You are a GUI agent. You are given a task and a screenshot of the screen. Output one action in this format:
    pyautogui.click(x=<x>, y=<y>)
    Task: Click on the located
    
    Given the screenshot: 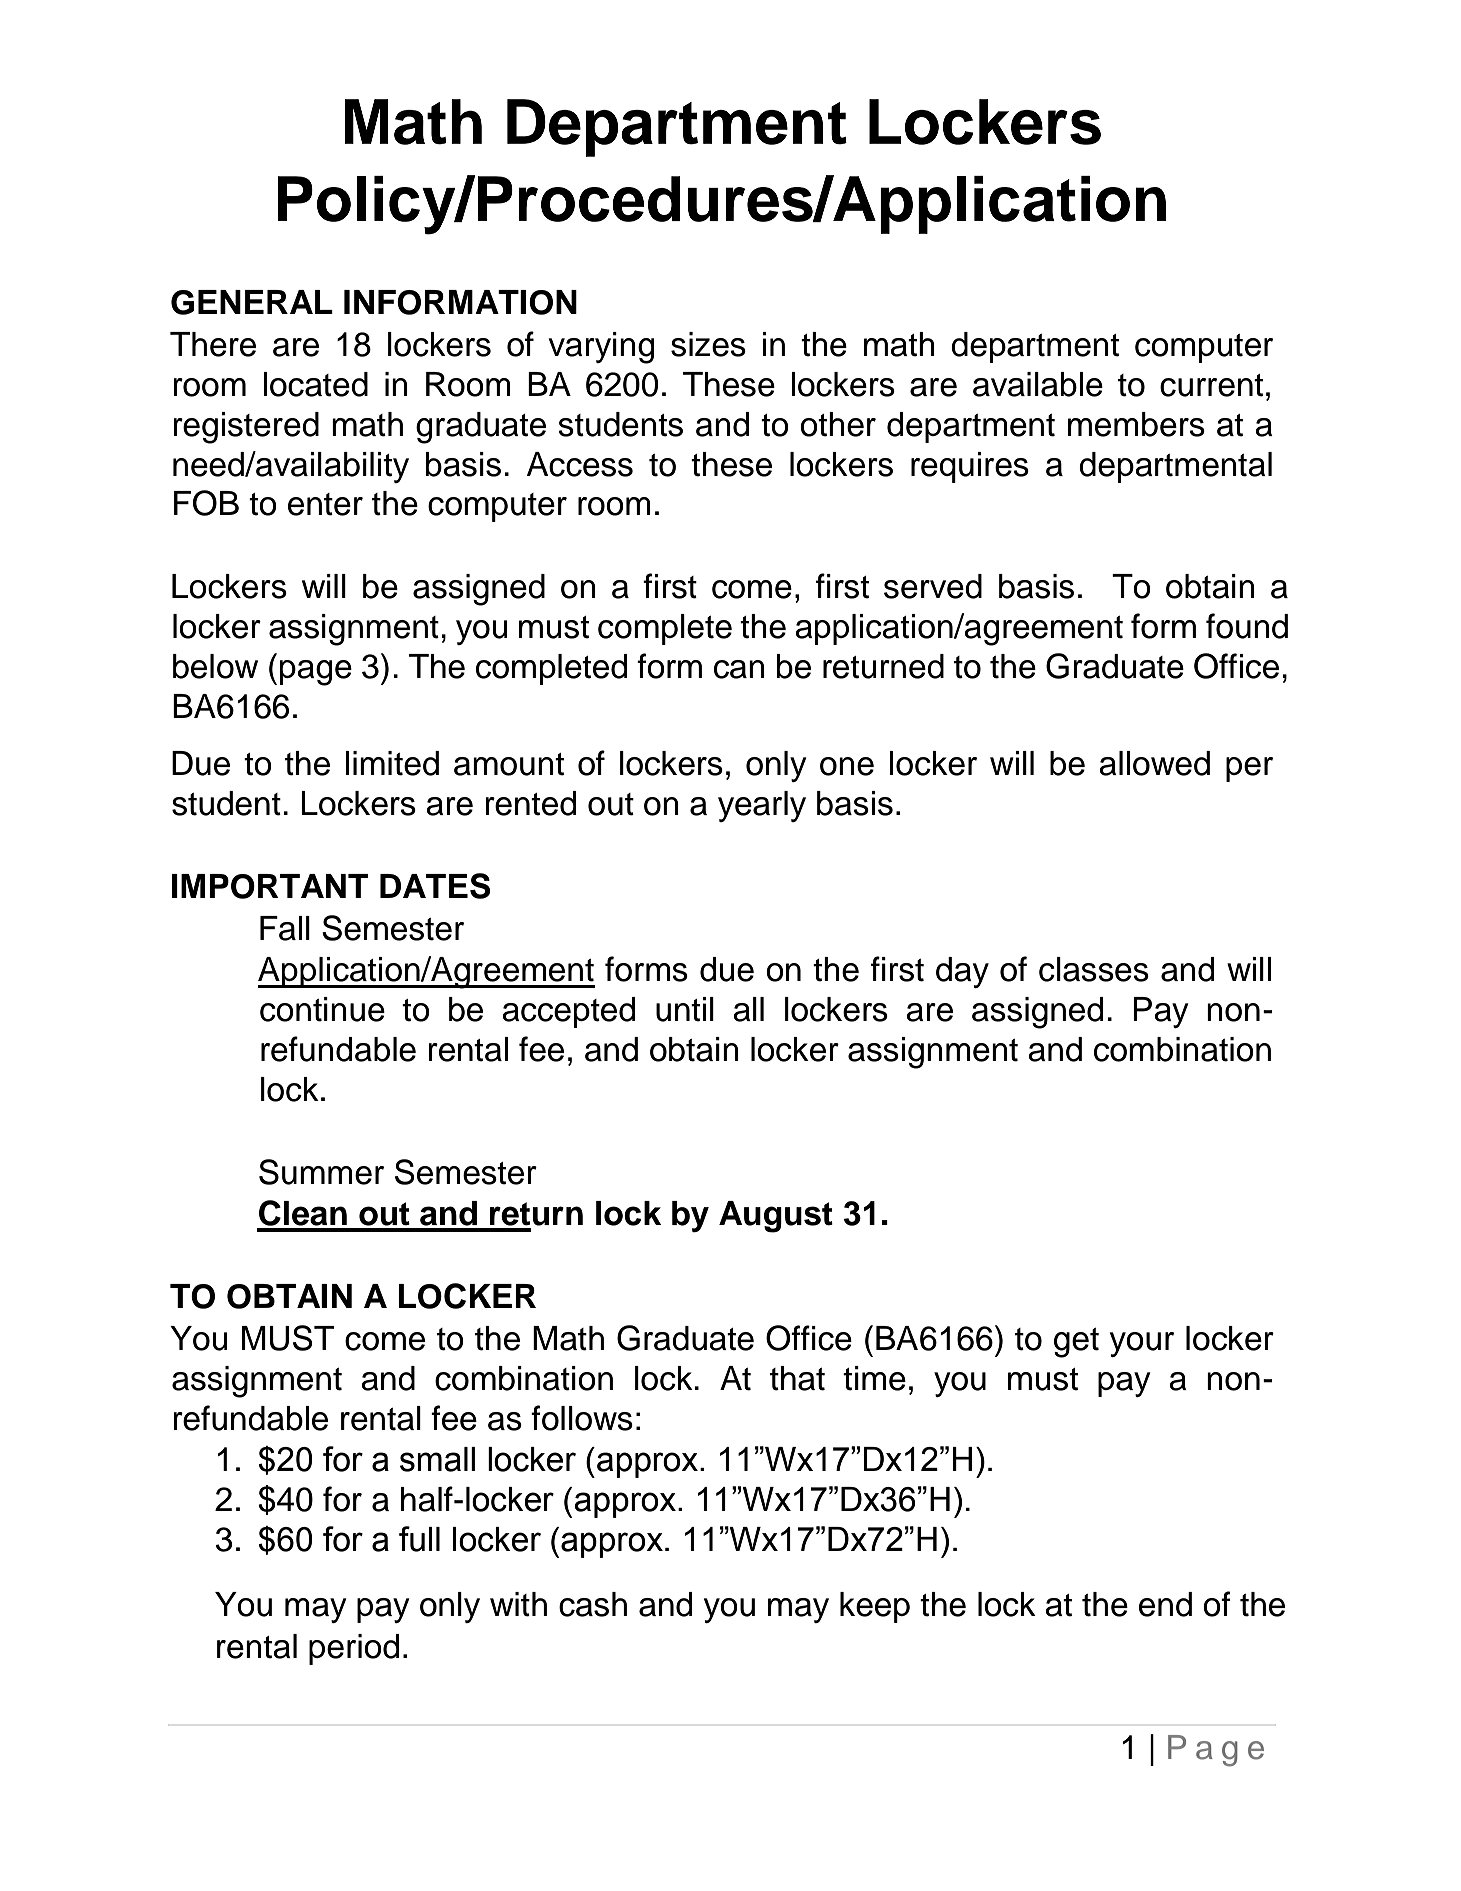 What is the action you would take?
    pyautogui.click(x=315, y=384)
